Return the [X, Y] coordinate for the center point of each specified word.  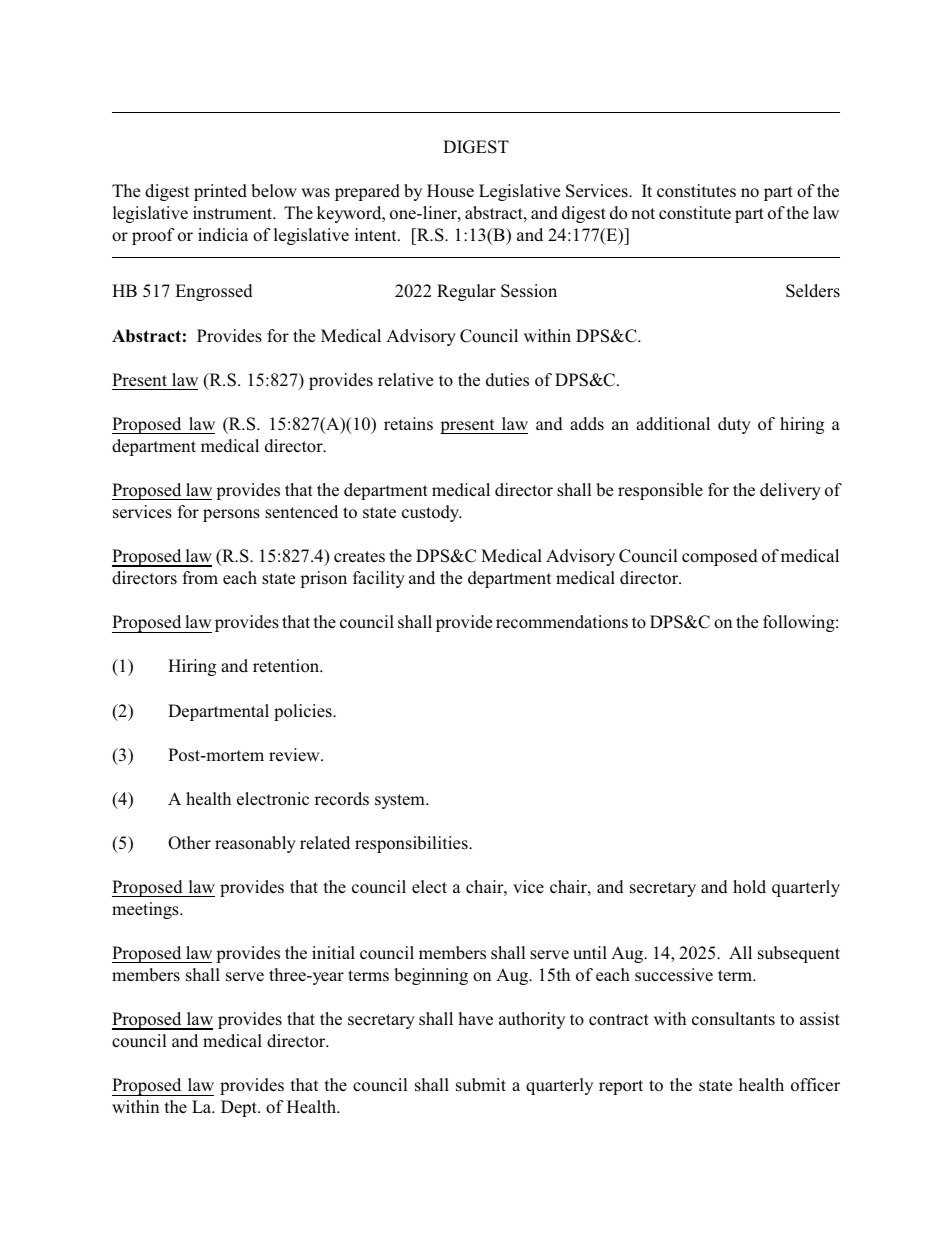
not [643, 214]
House [450, 191]
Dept [240, 1108]
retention [287, 666]
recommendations [562, 622]
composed [720, 557]
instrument [234, 213]
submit [481, 1085]
